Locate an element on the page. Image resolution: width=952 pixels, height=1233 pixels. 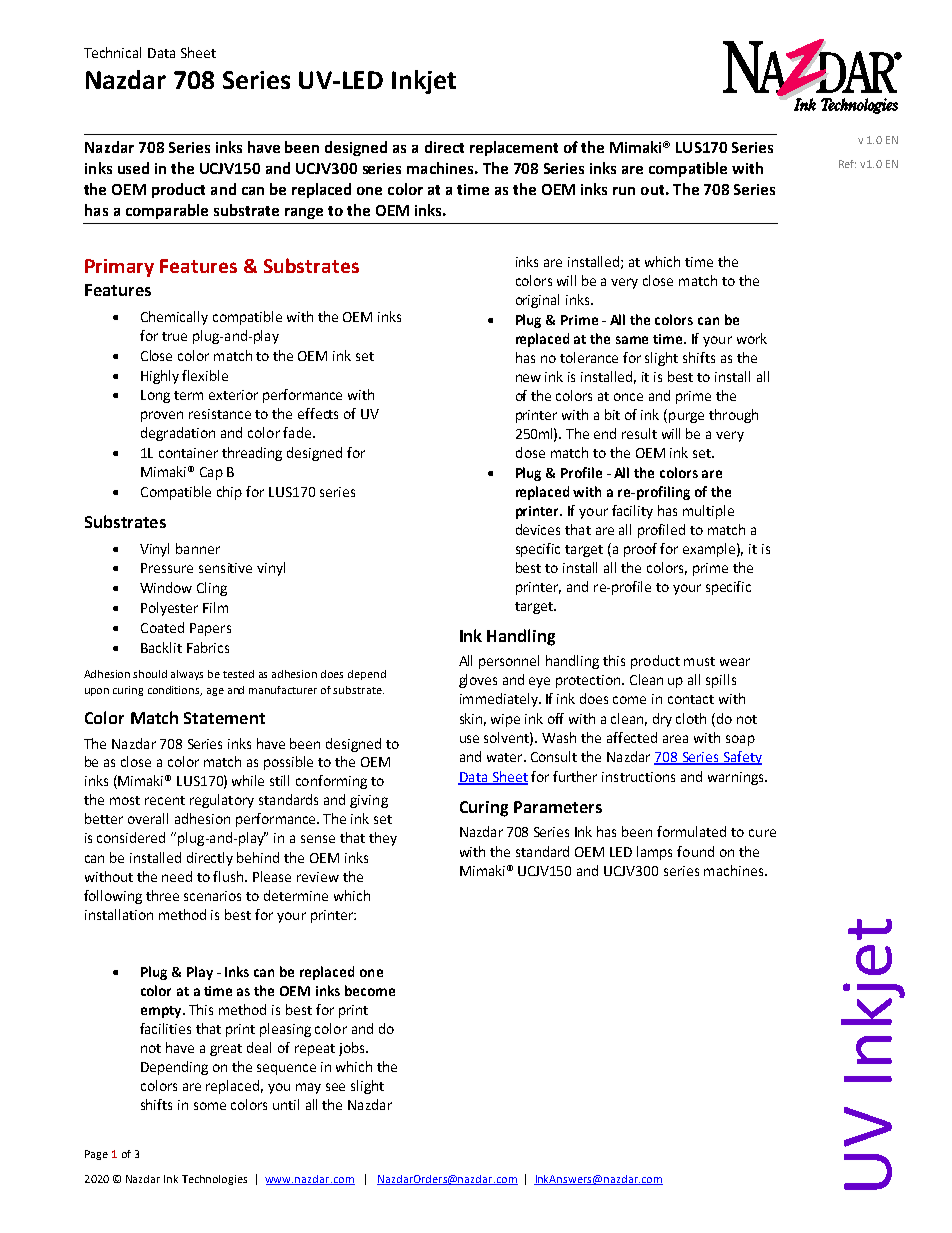
water is located at coordinates (506, 757).
